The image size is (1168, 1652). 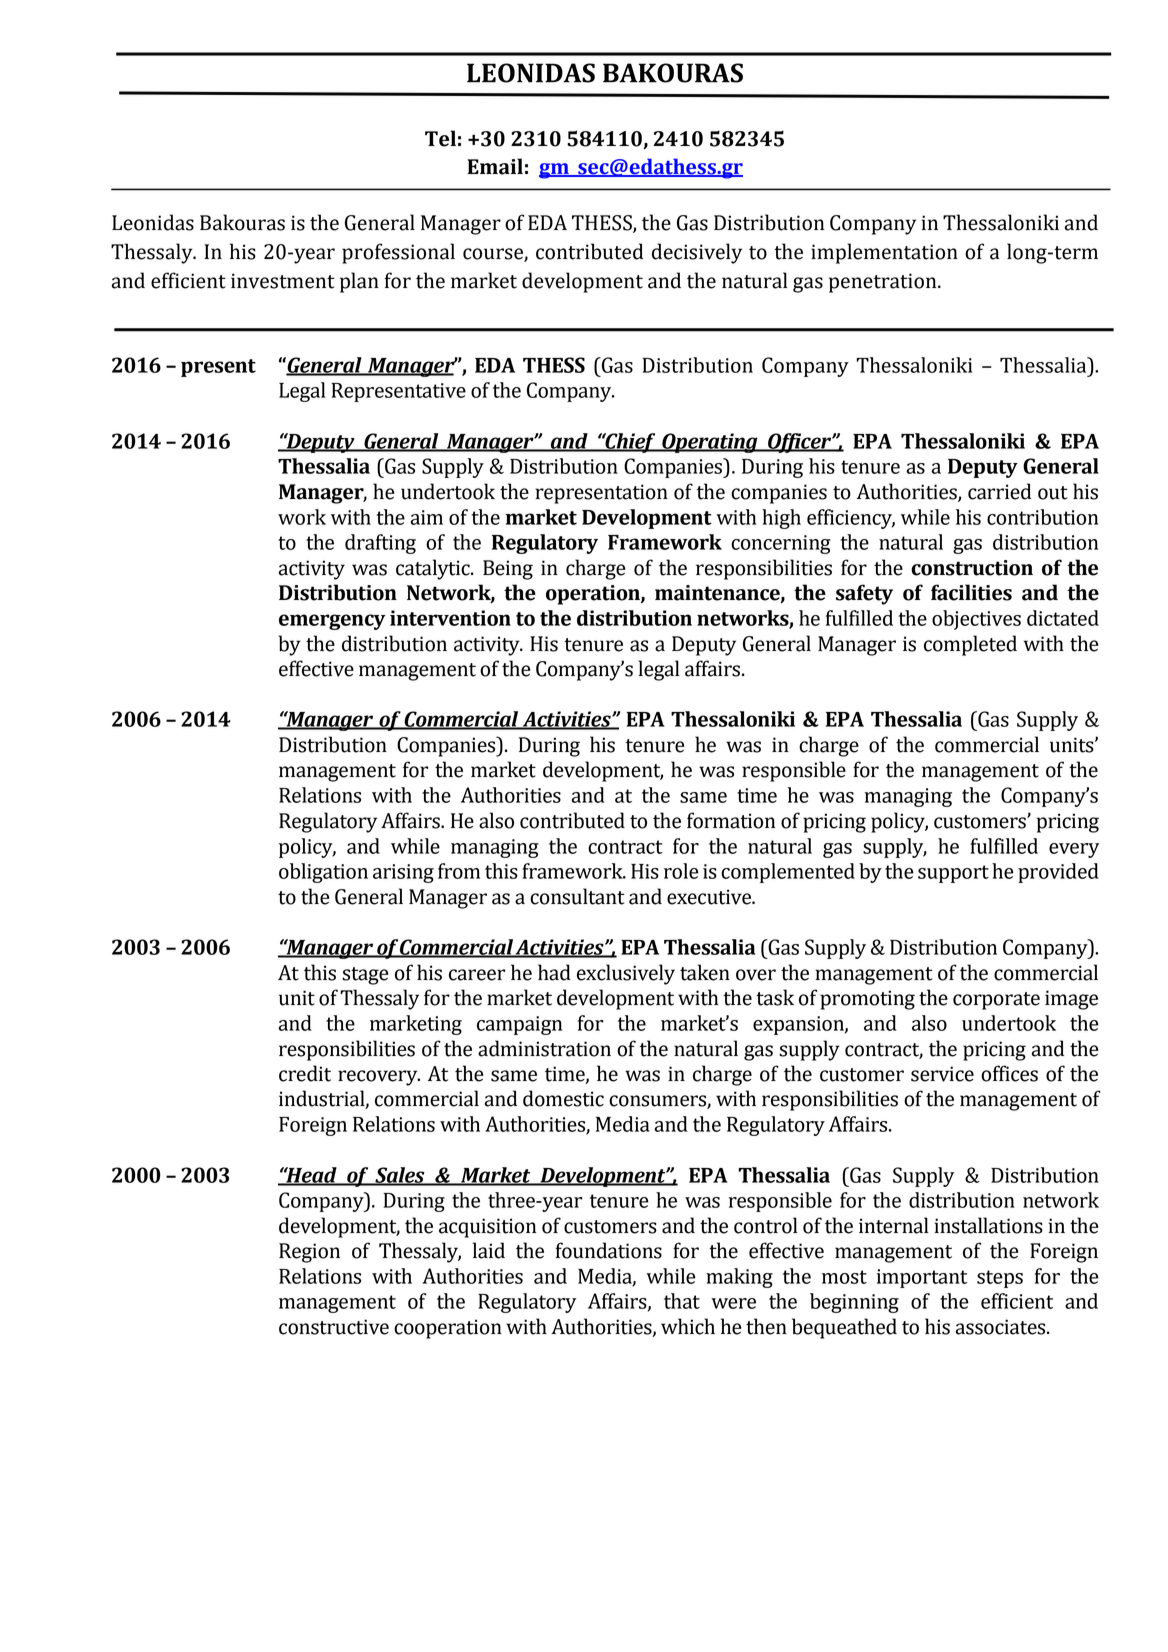 What do you see at coordinates (697, 253) in the image?
I see `decisively` at bounding box center [697, 253].
